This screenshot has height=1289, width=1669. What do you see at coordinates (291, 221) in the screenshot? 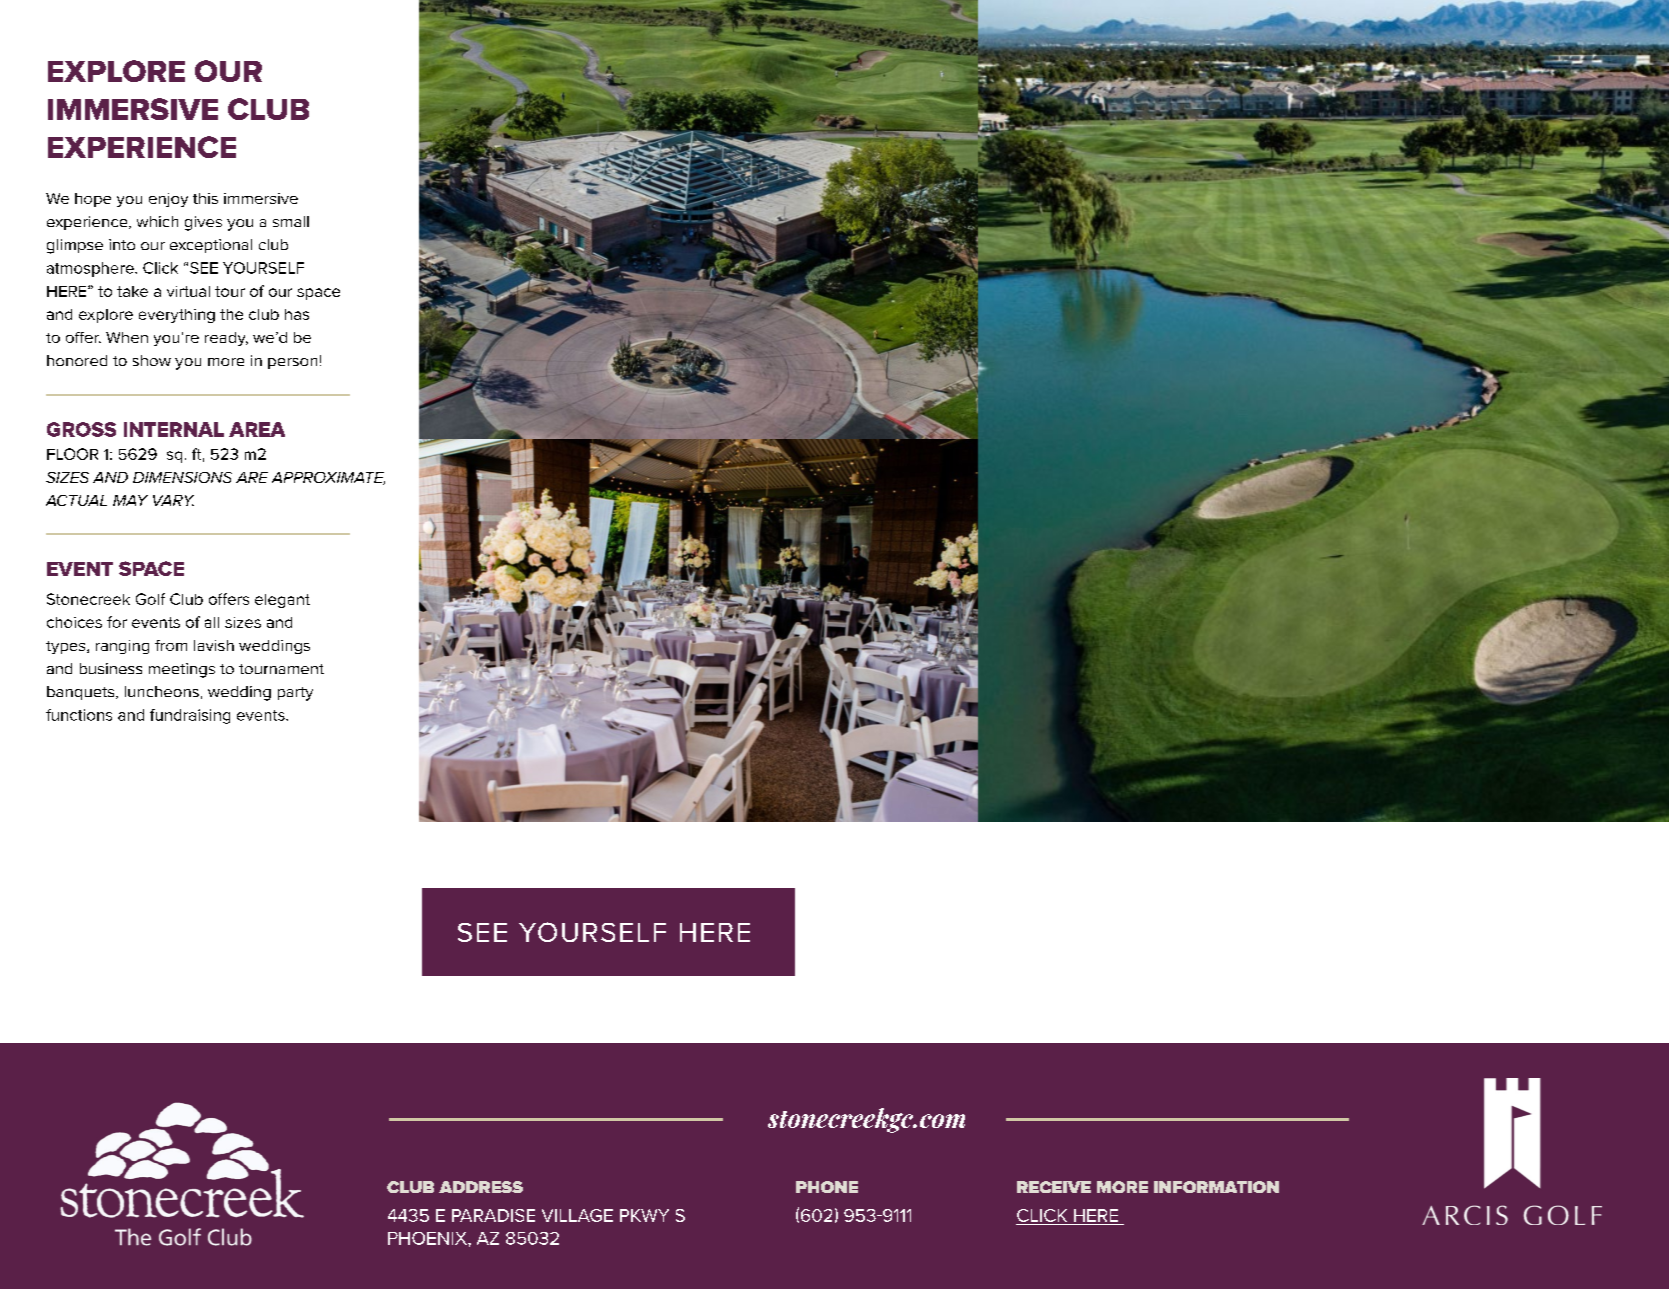
I see `small` at bounding box center [291, 221].
